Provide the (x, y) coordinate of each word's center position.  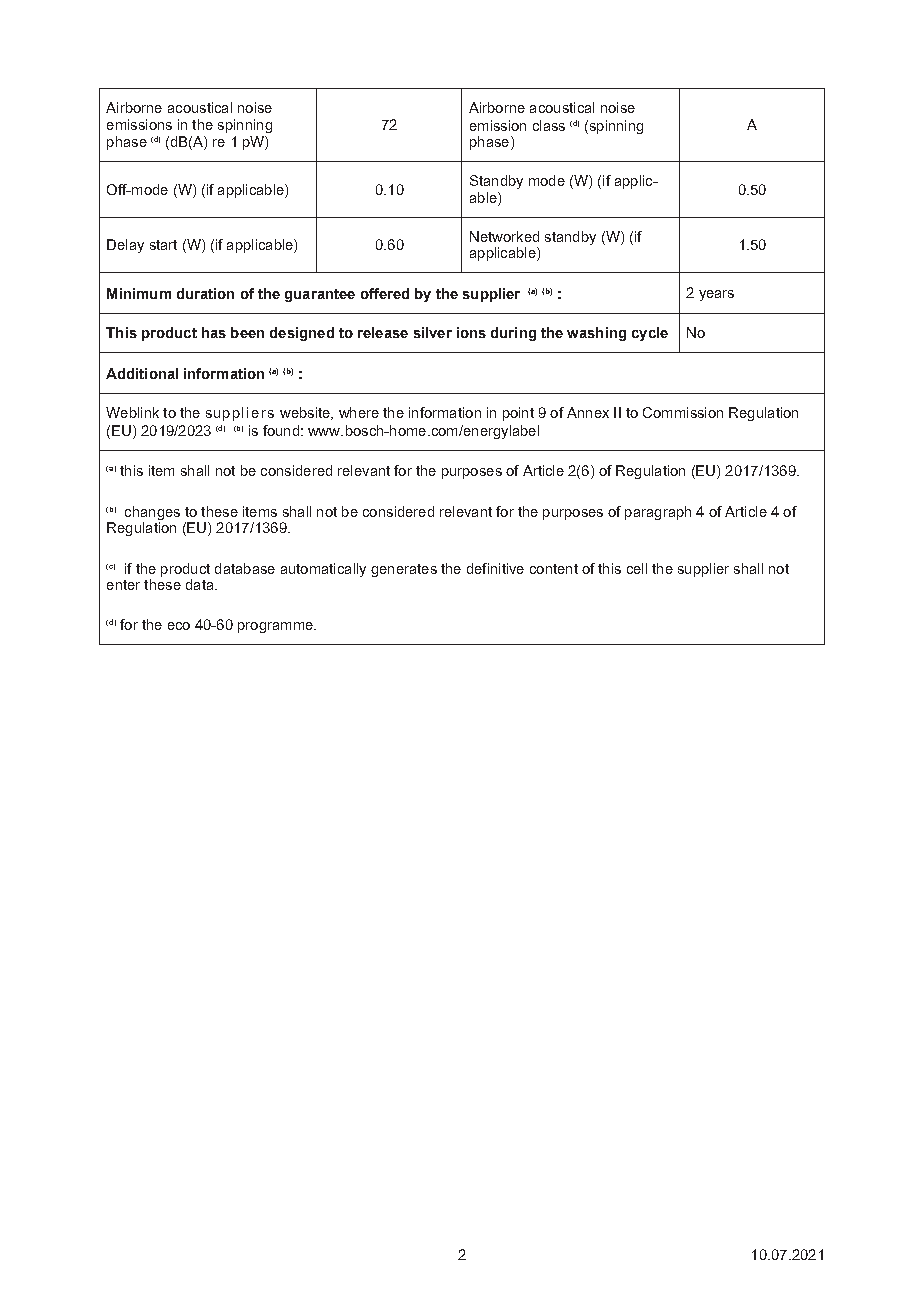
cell (637, 568)
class (549, 125)
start (163, 245)
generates (404, 570)
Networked (504, 236)
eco (179, 626)
